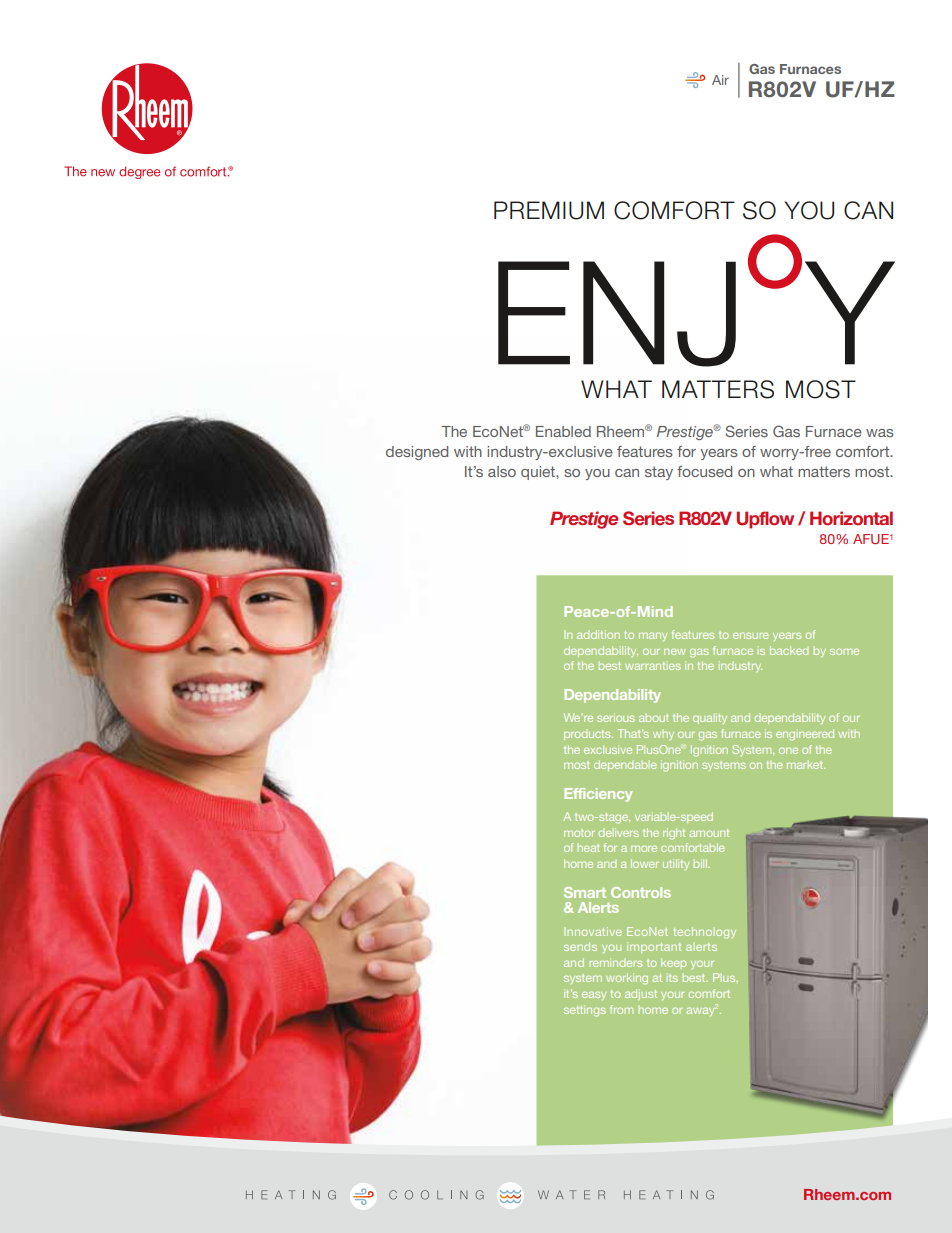 The image size is (952, 1233). Describe the element at coordinates (659, 473) in the document. I see `stay` at that location.
